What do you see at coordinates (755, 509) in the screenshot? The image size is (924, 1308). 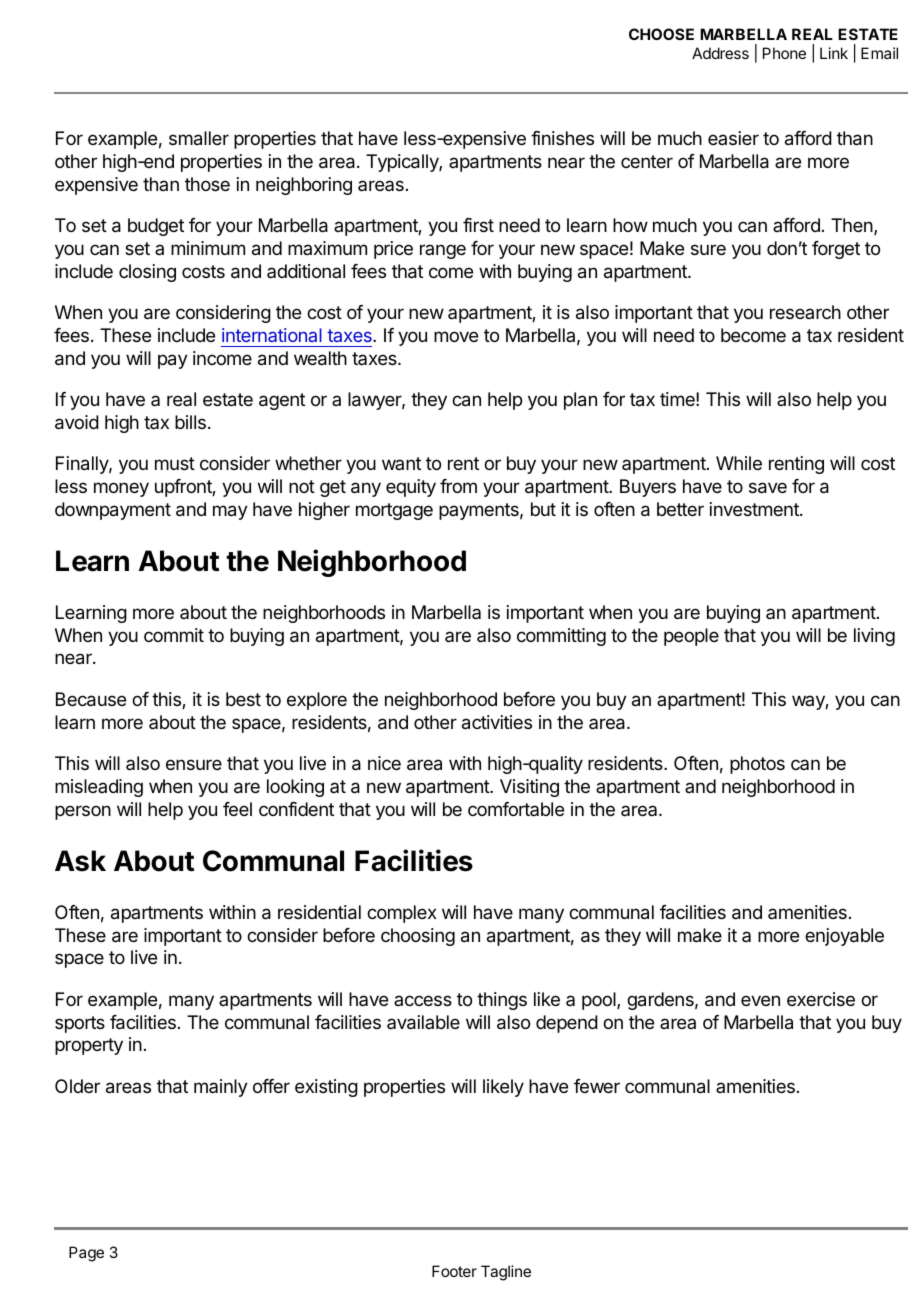 I see `investment` at bounding box center [755, 509].
